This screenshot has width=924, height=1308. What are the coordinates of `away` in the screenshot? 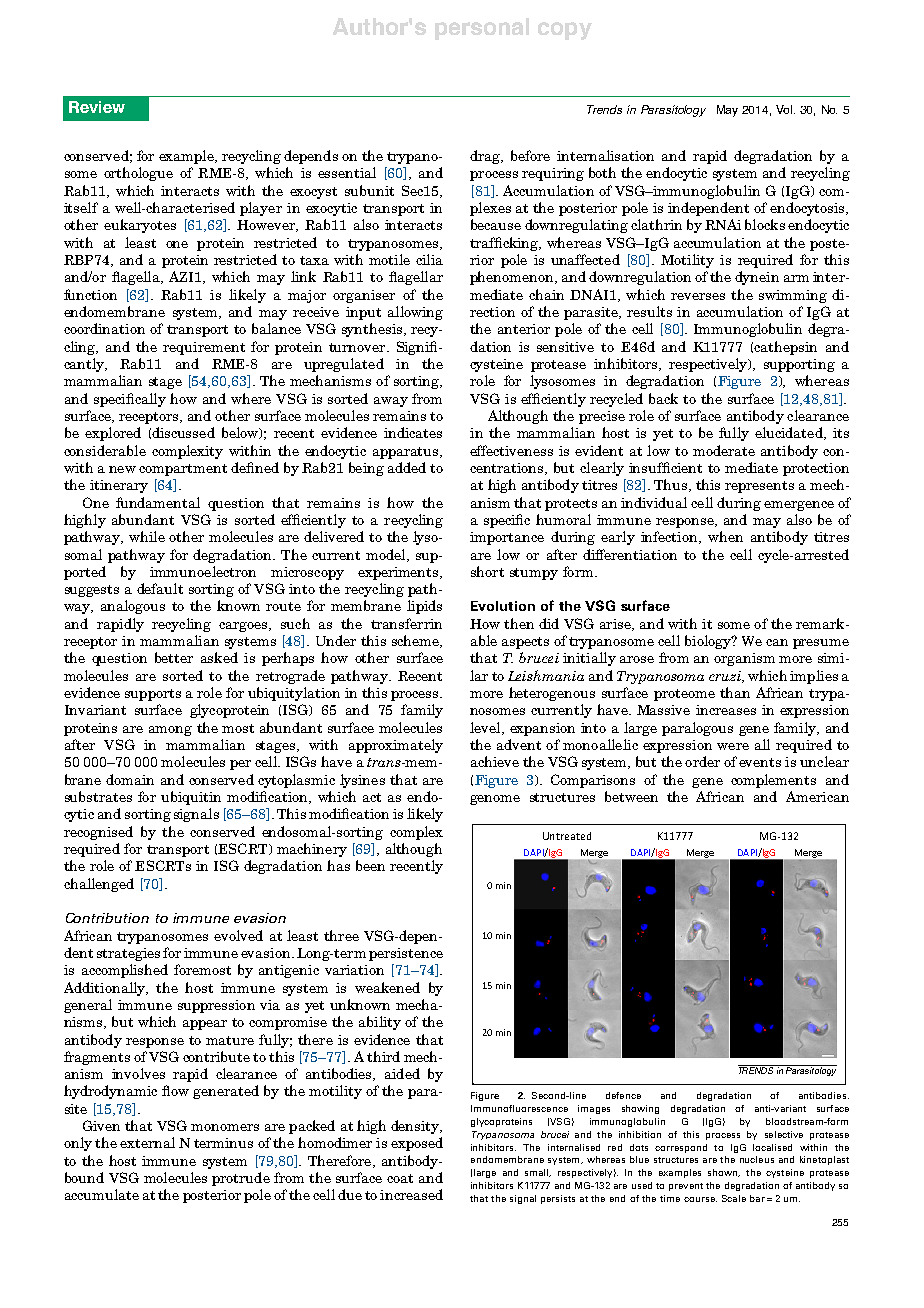 It's located at (391, 402).
